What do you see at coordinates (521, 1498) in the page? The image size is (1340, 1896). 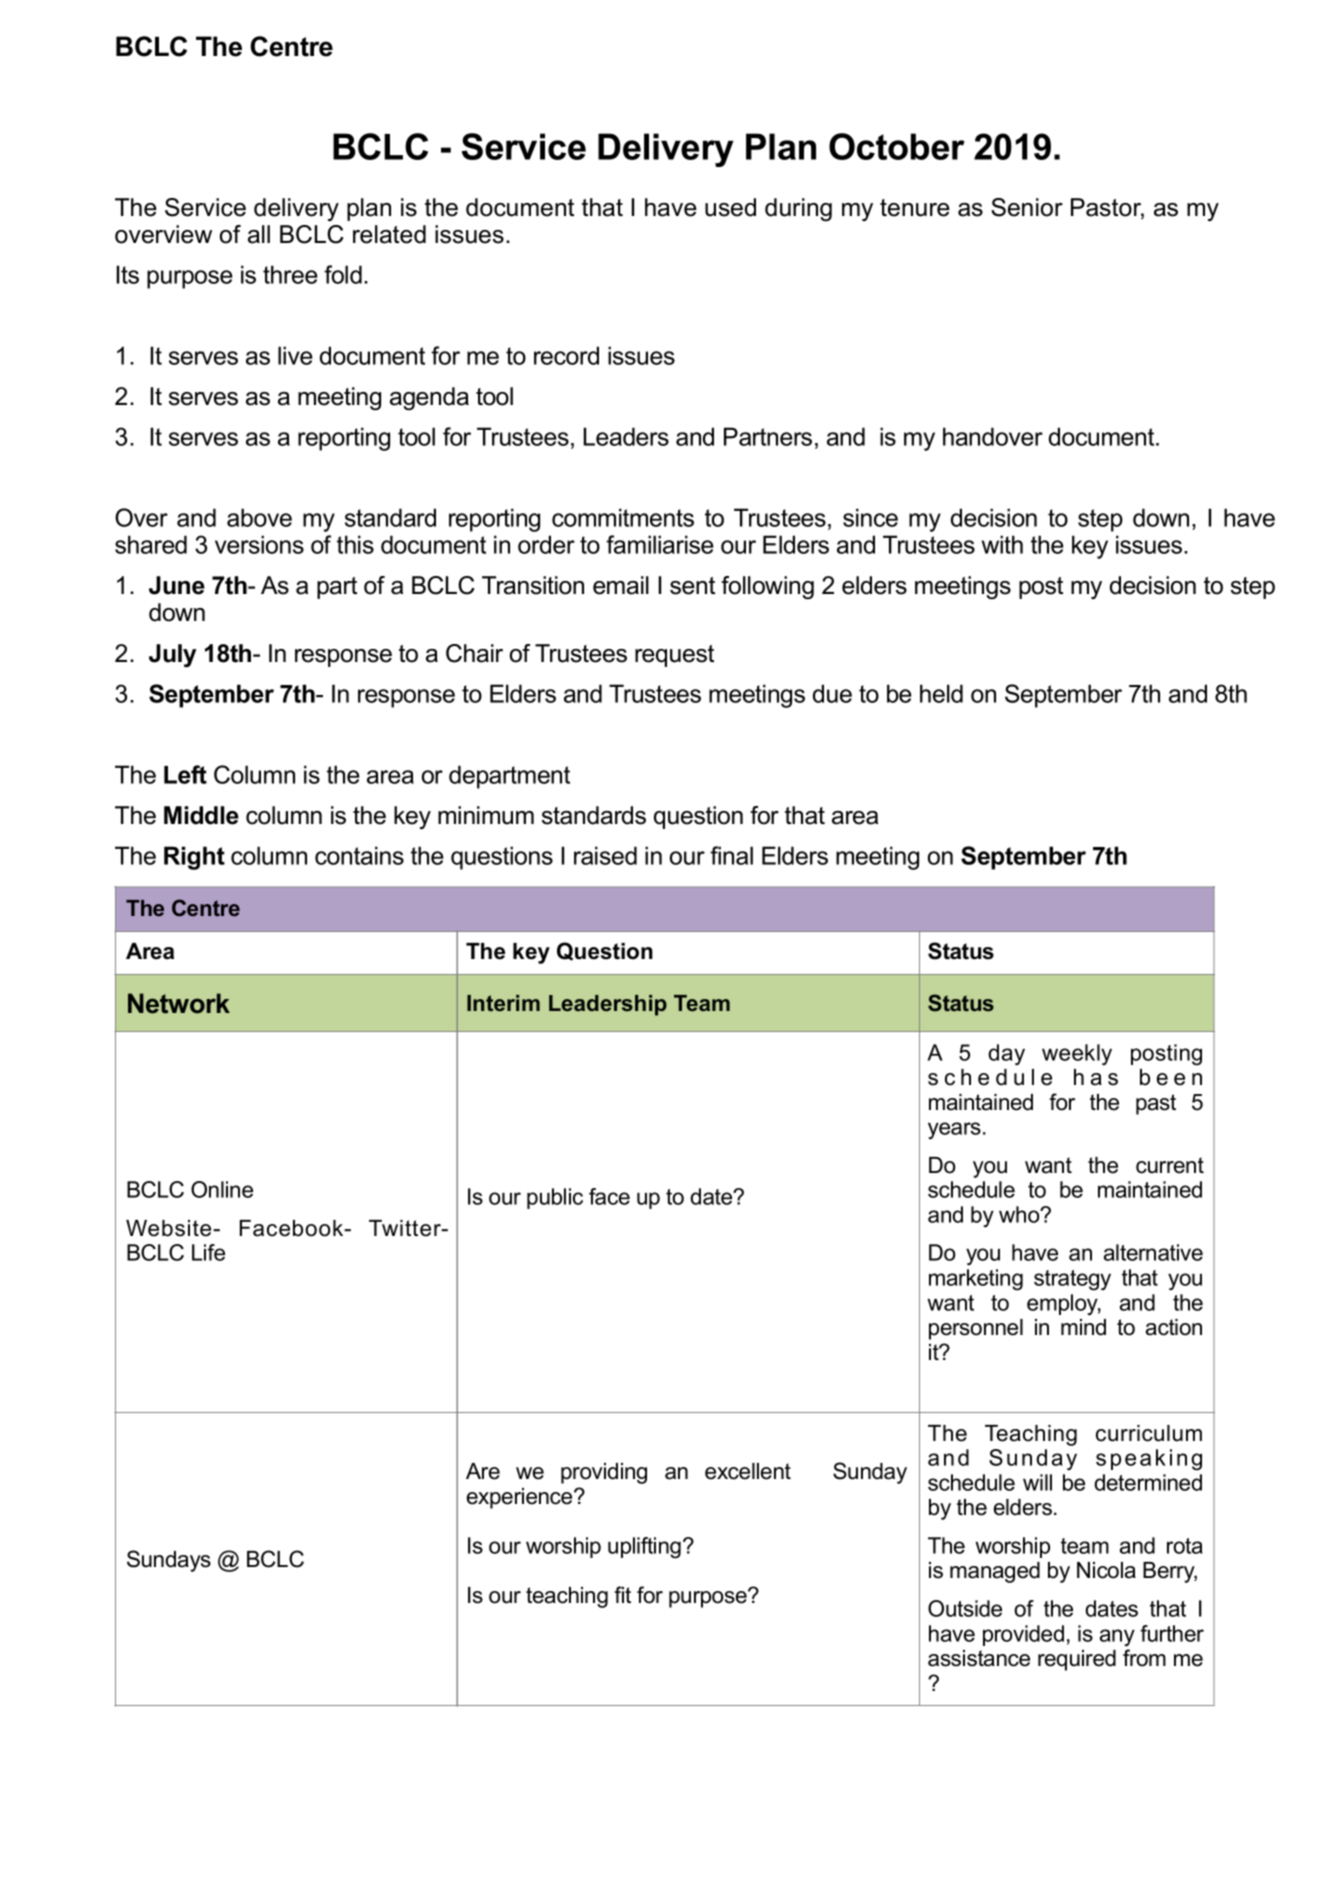 I see `experience` at bounding box center [521, 1498].
